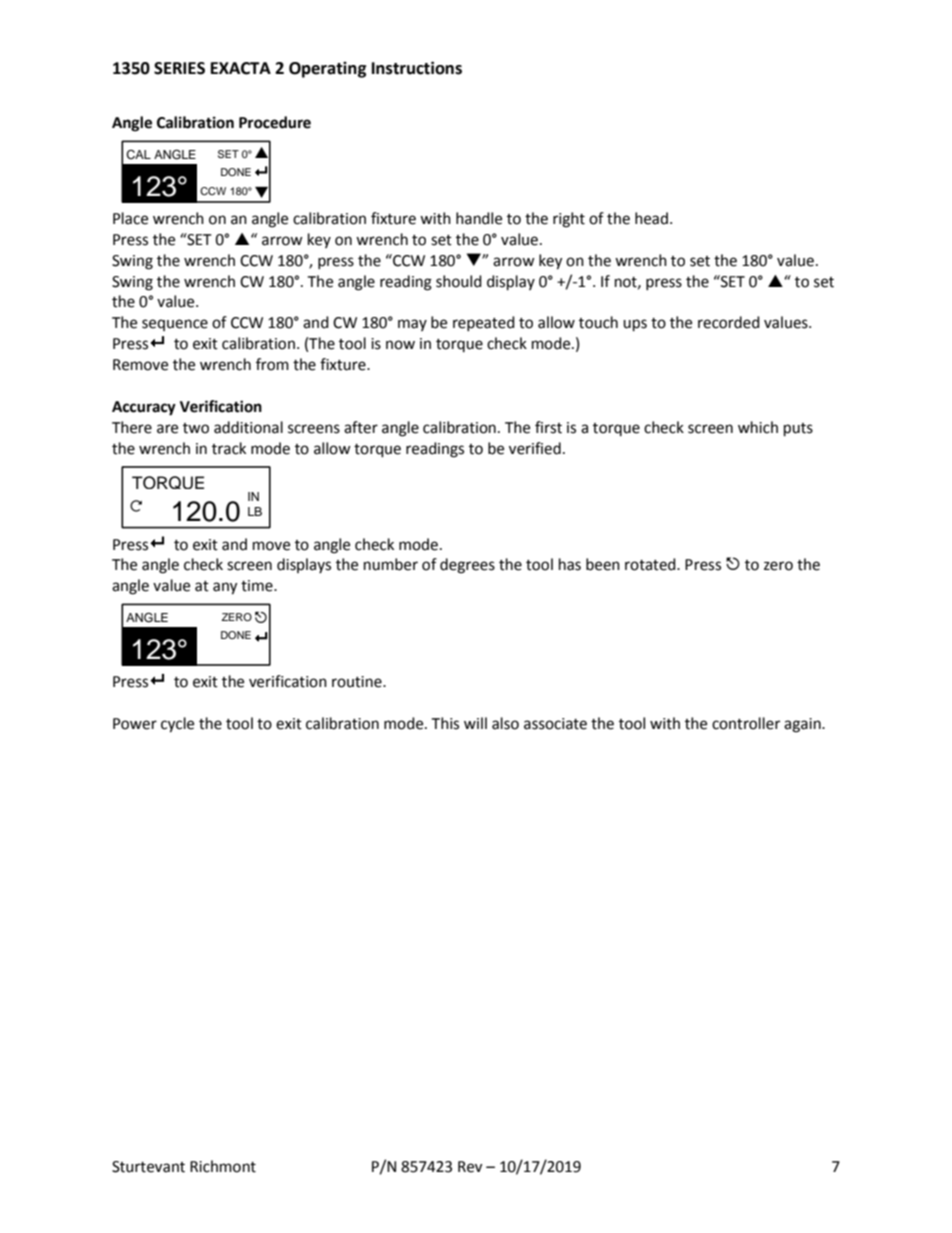 This document has height=1233, width=952. I want to click on degrees, so click(467, 566).
